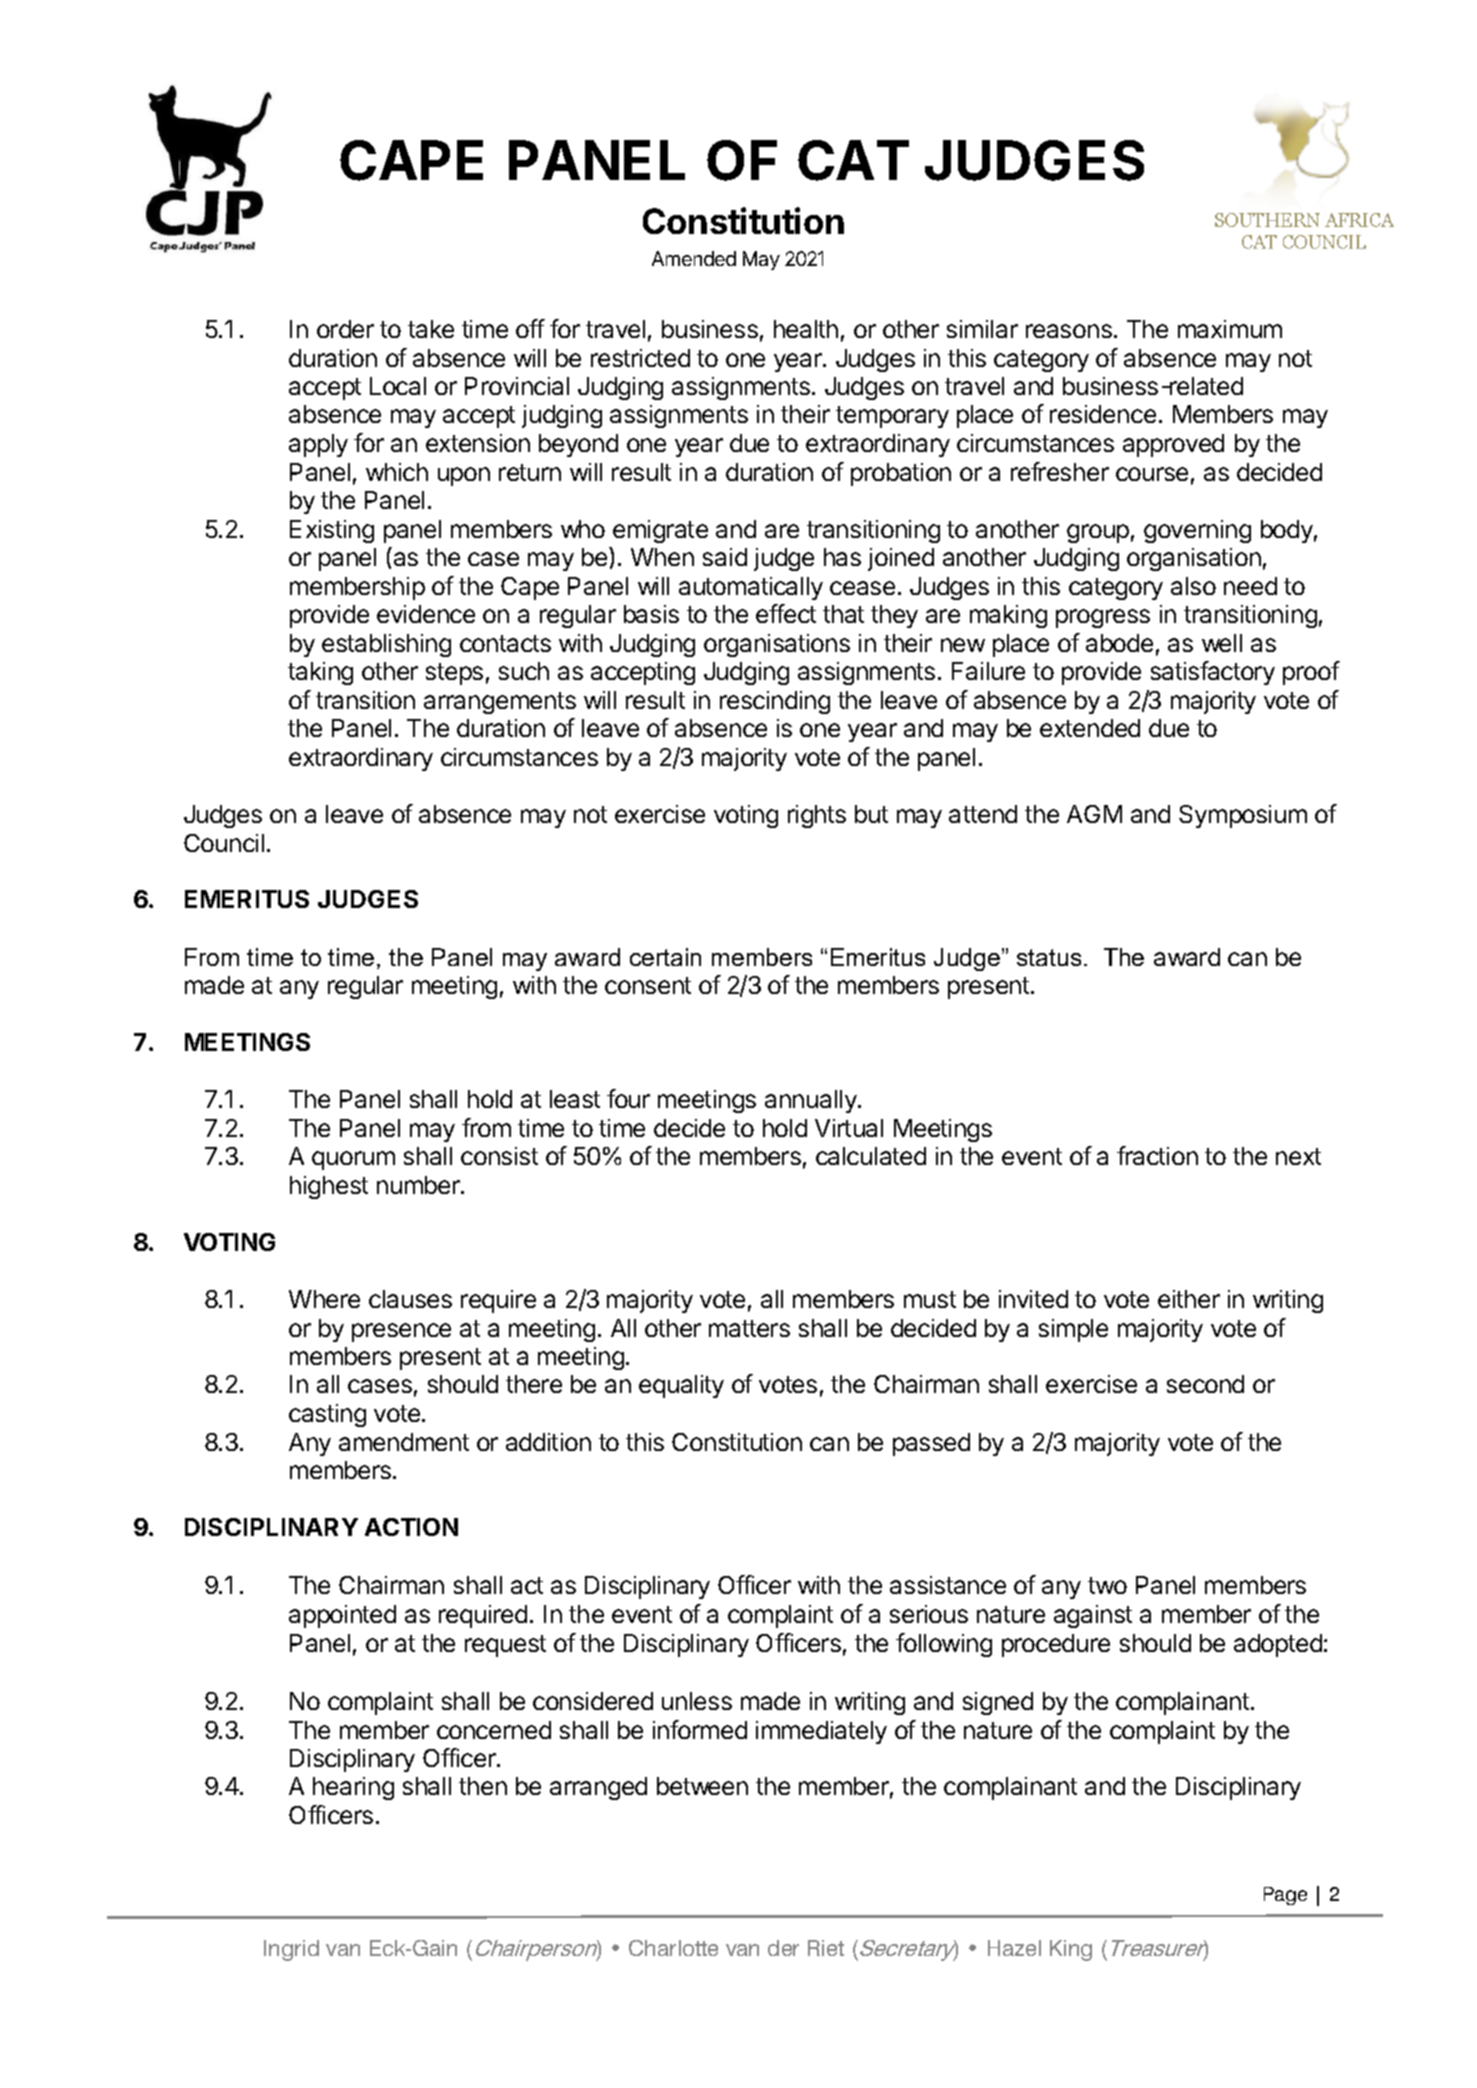  What do you see at coordinates (291, 1950) in the document?
I see `Ingrid` at bounding box center [291, 1950].
